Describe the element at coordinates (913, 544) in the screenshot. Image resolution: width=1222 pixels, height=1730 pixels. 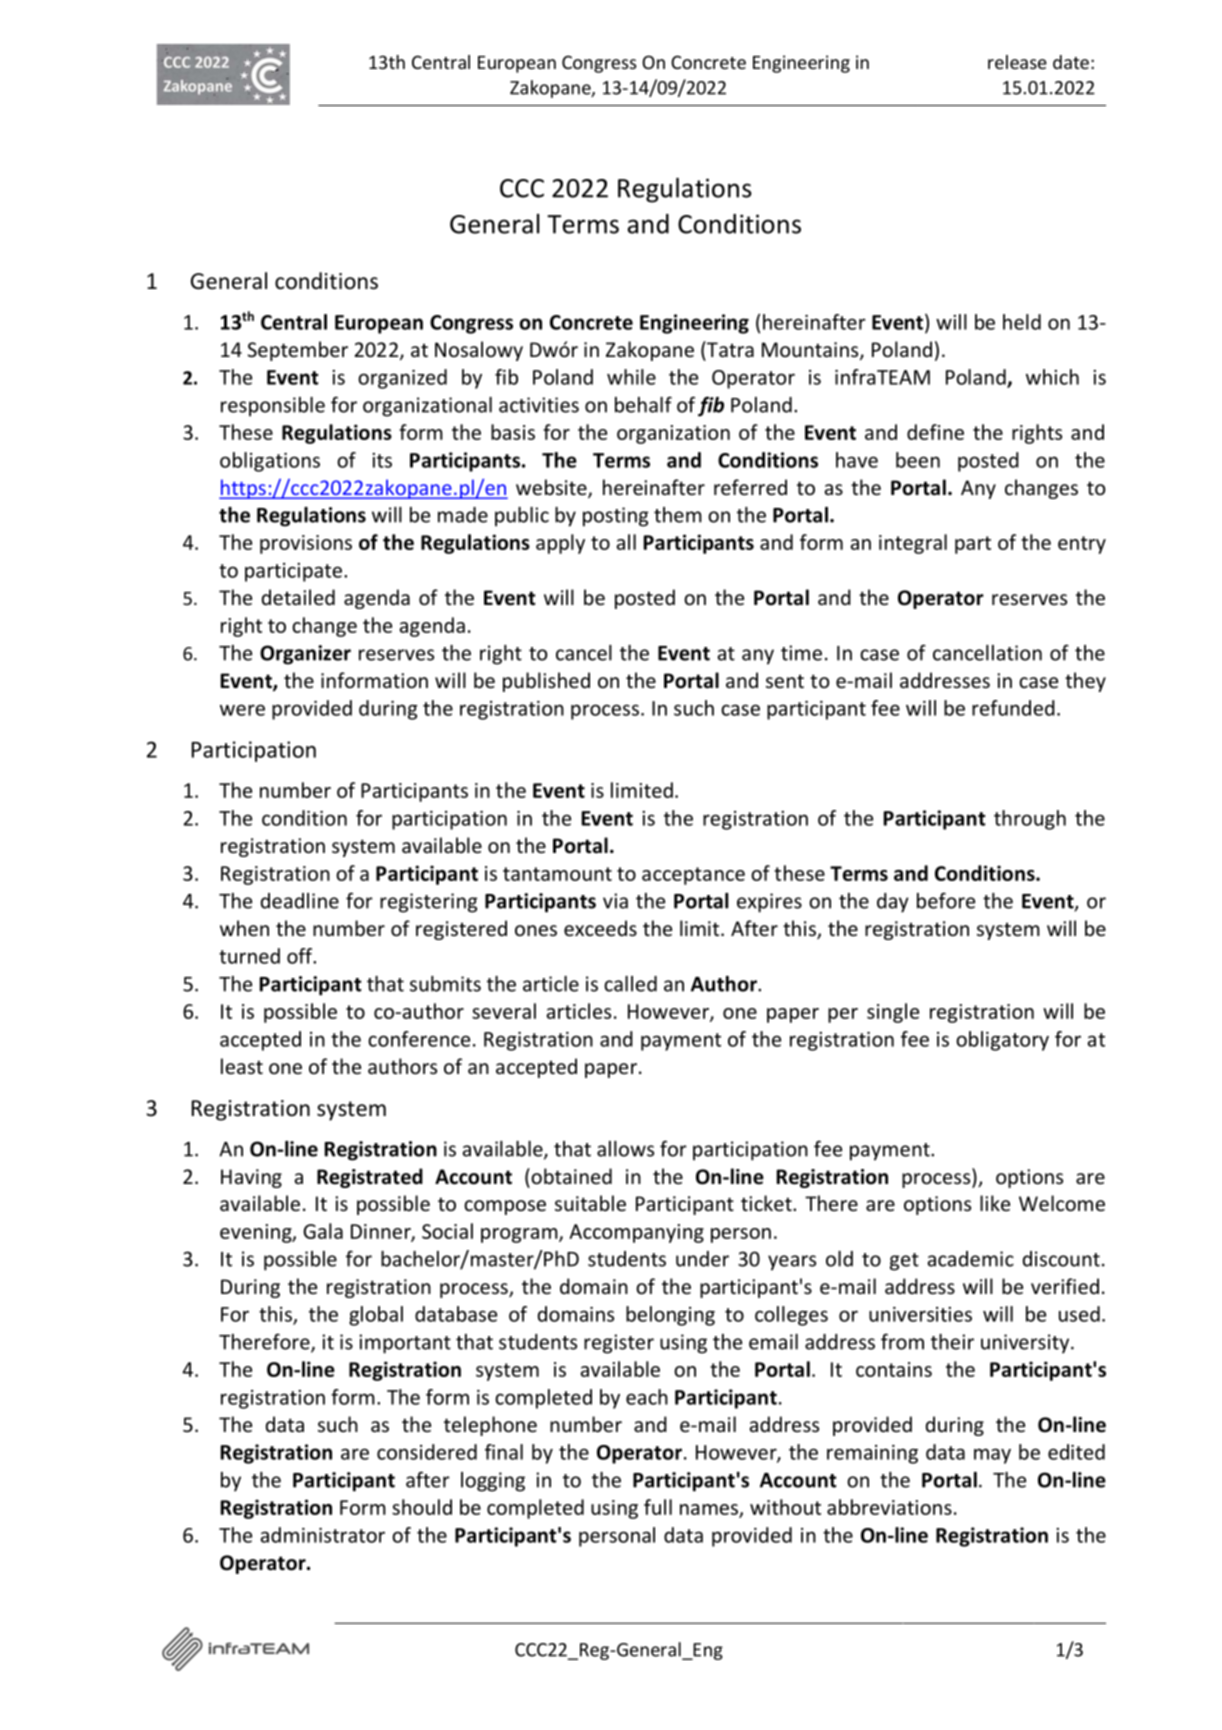
I see `integral` at that location.
